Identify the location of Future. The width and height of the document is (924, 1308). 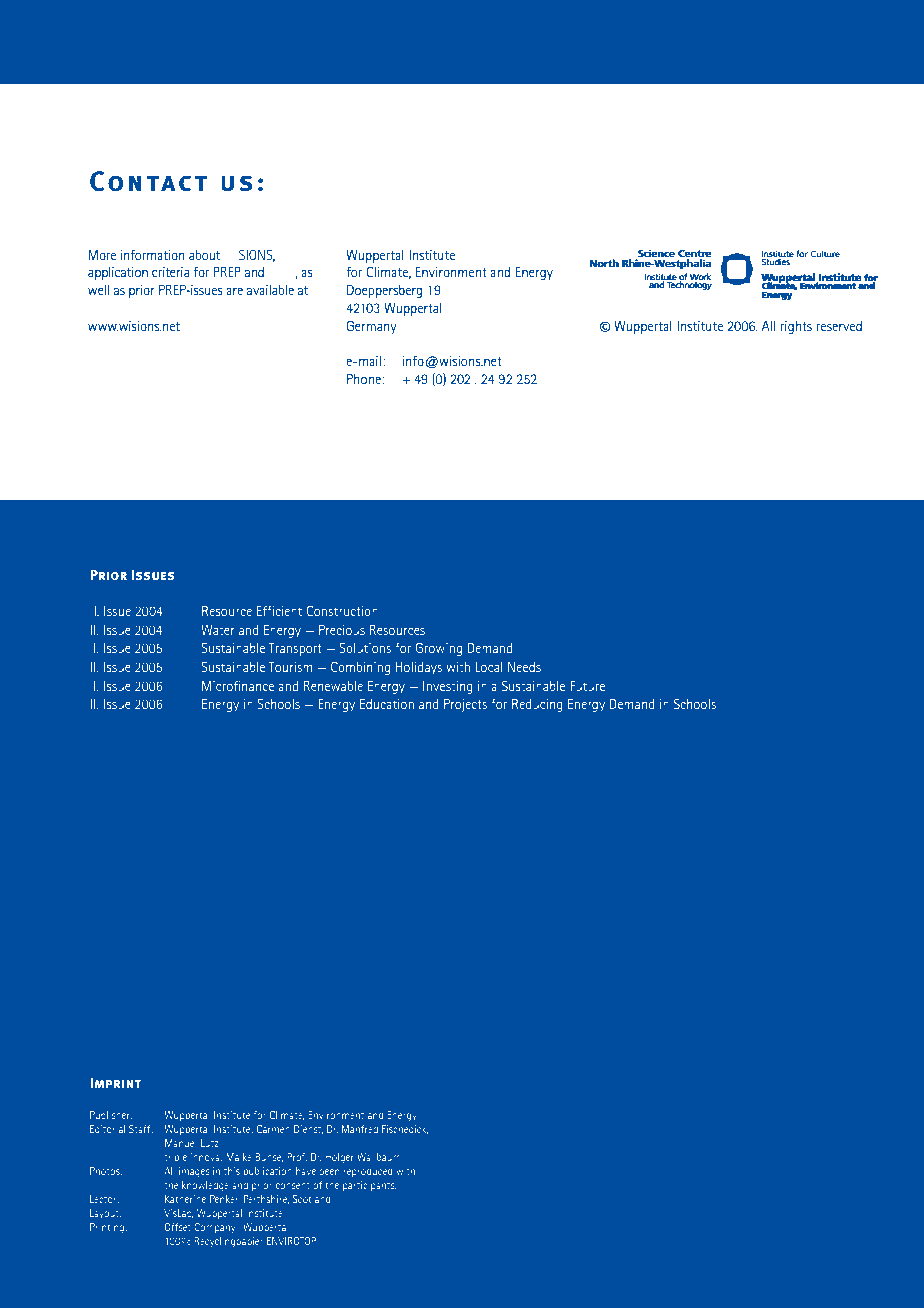
(587, 686).
